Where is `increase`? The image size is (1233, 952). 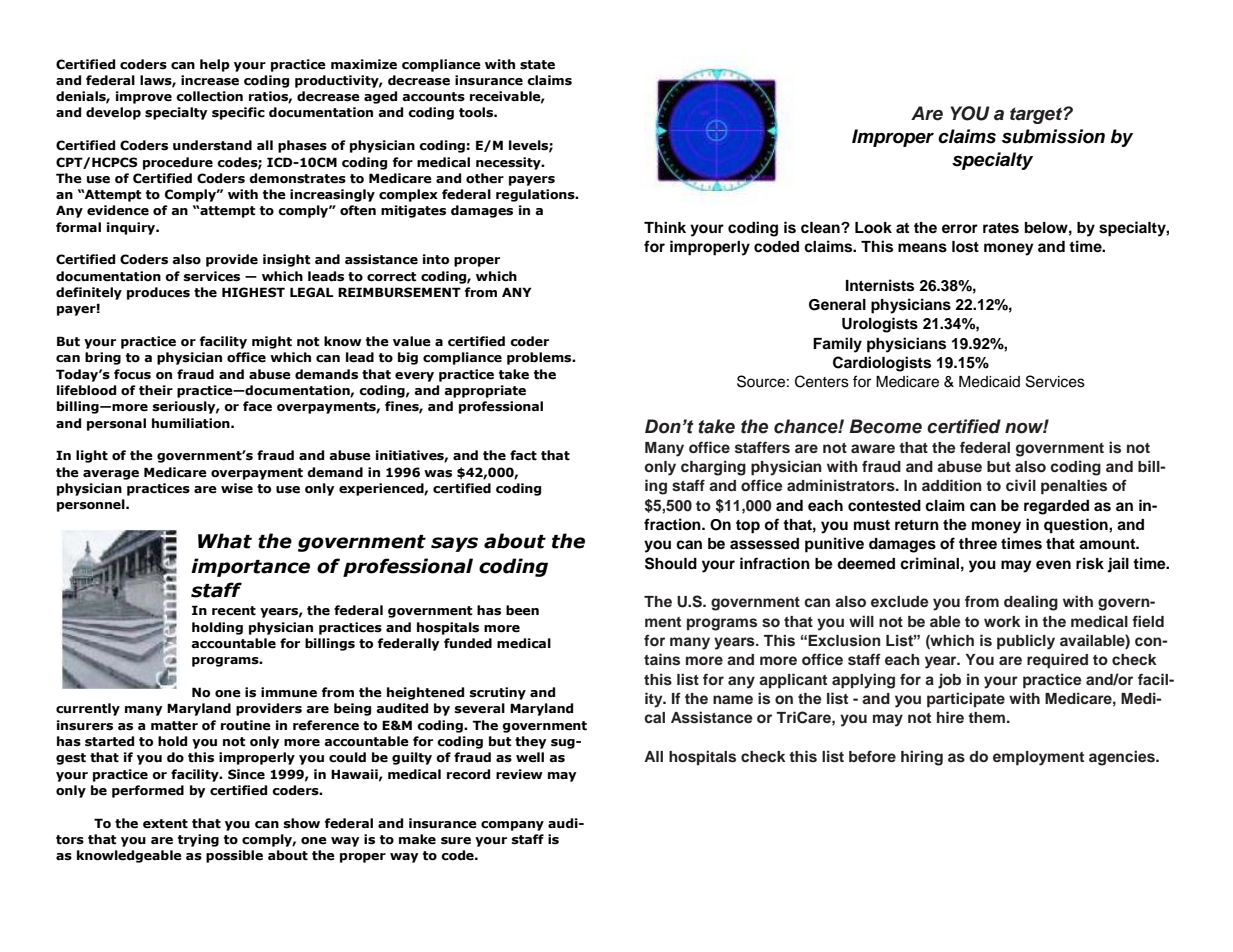
increase is located at coordinates (210, 80).
